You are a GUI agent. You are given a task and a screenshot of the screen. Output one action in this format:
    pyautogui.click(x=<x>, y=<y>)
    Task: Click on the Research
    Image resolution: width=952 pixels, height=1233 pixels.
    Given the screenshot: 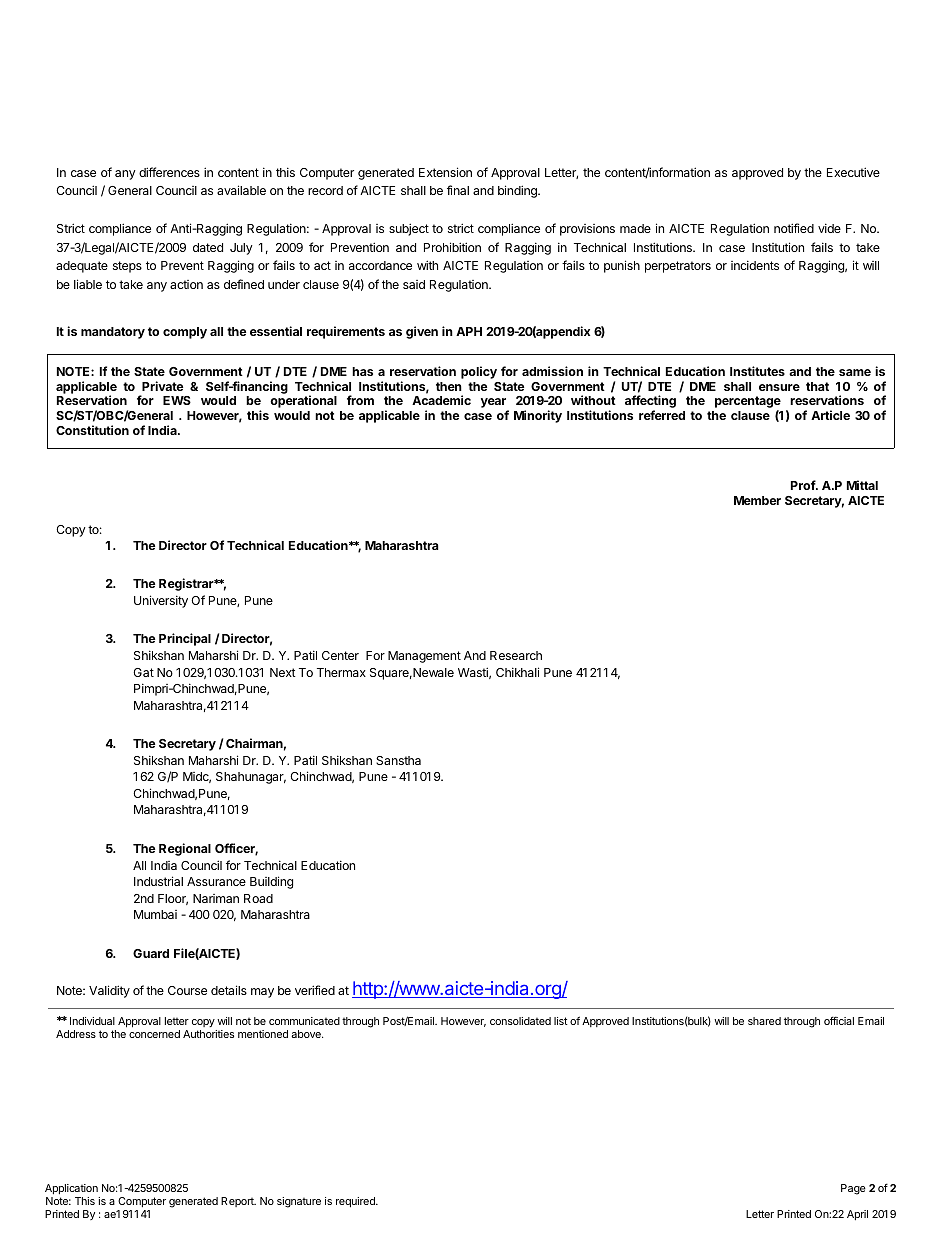 What is the action you would take?
    pyautogui.click(x=516, y=655)
